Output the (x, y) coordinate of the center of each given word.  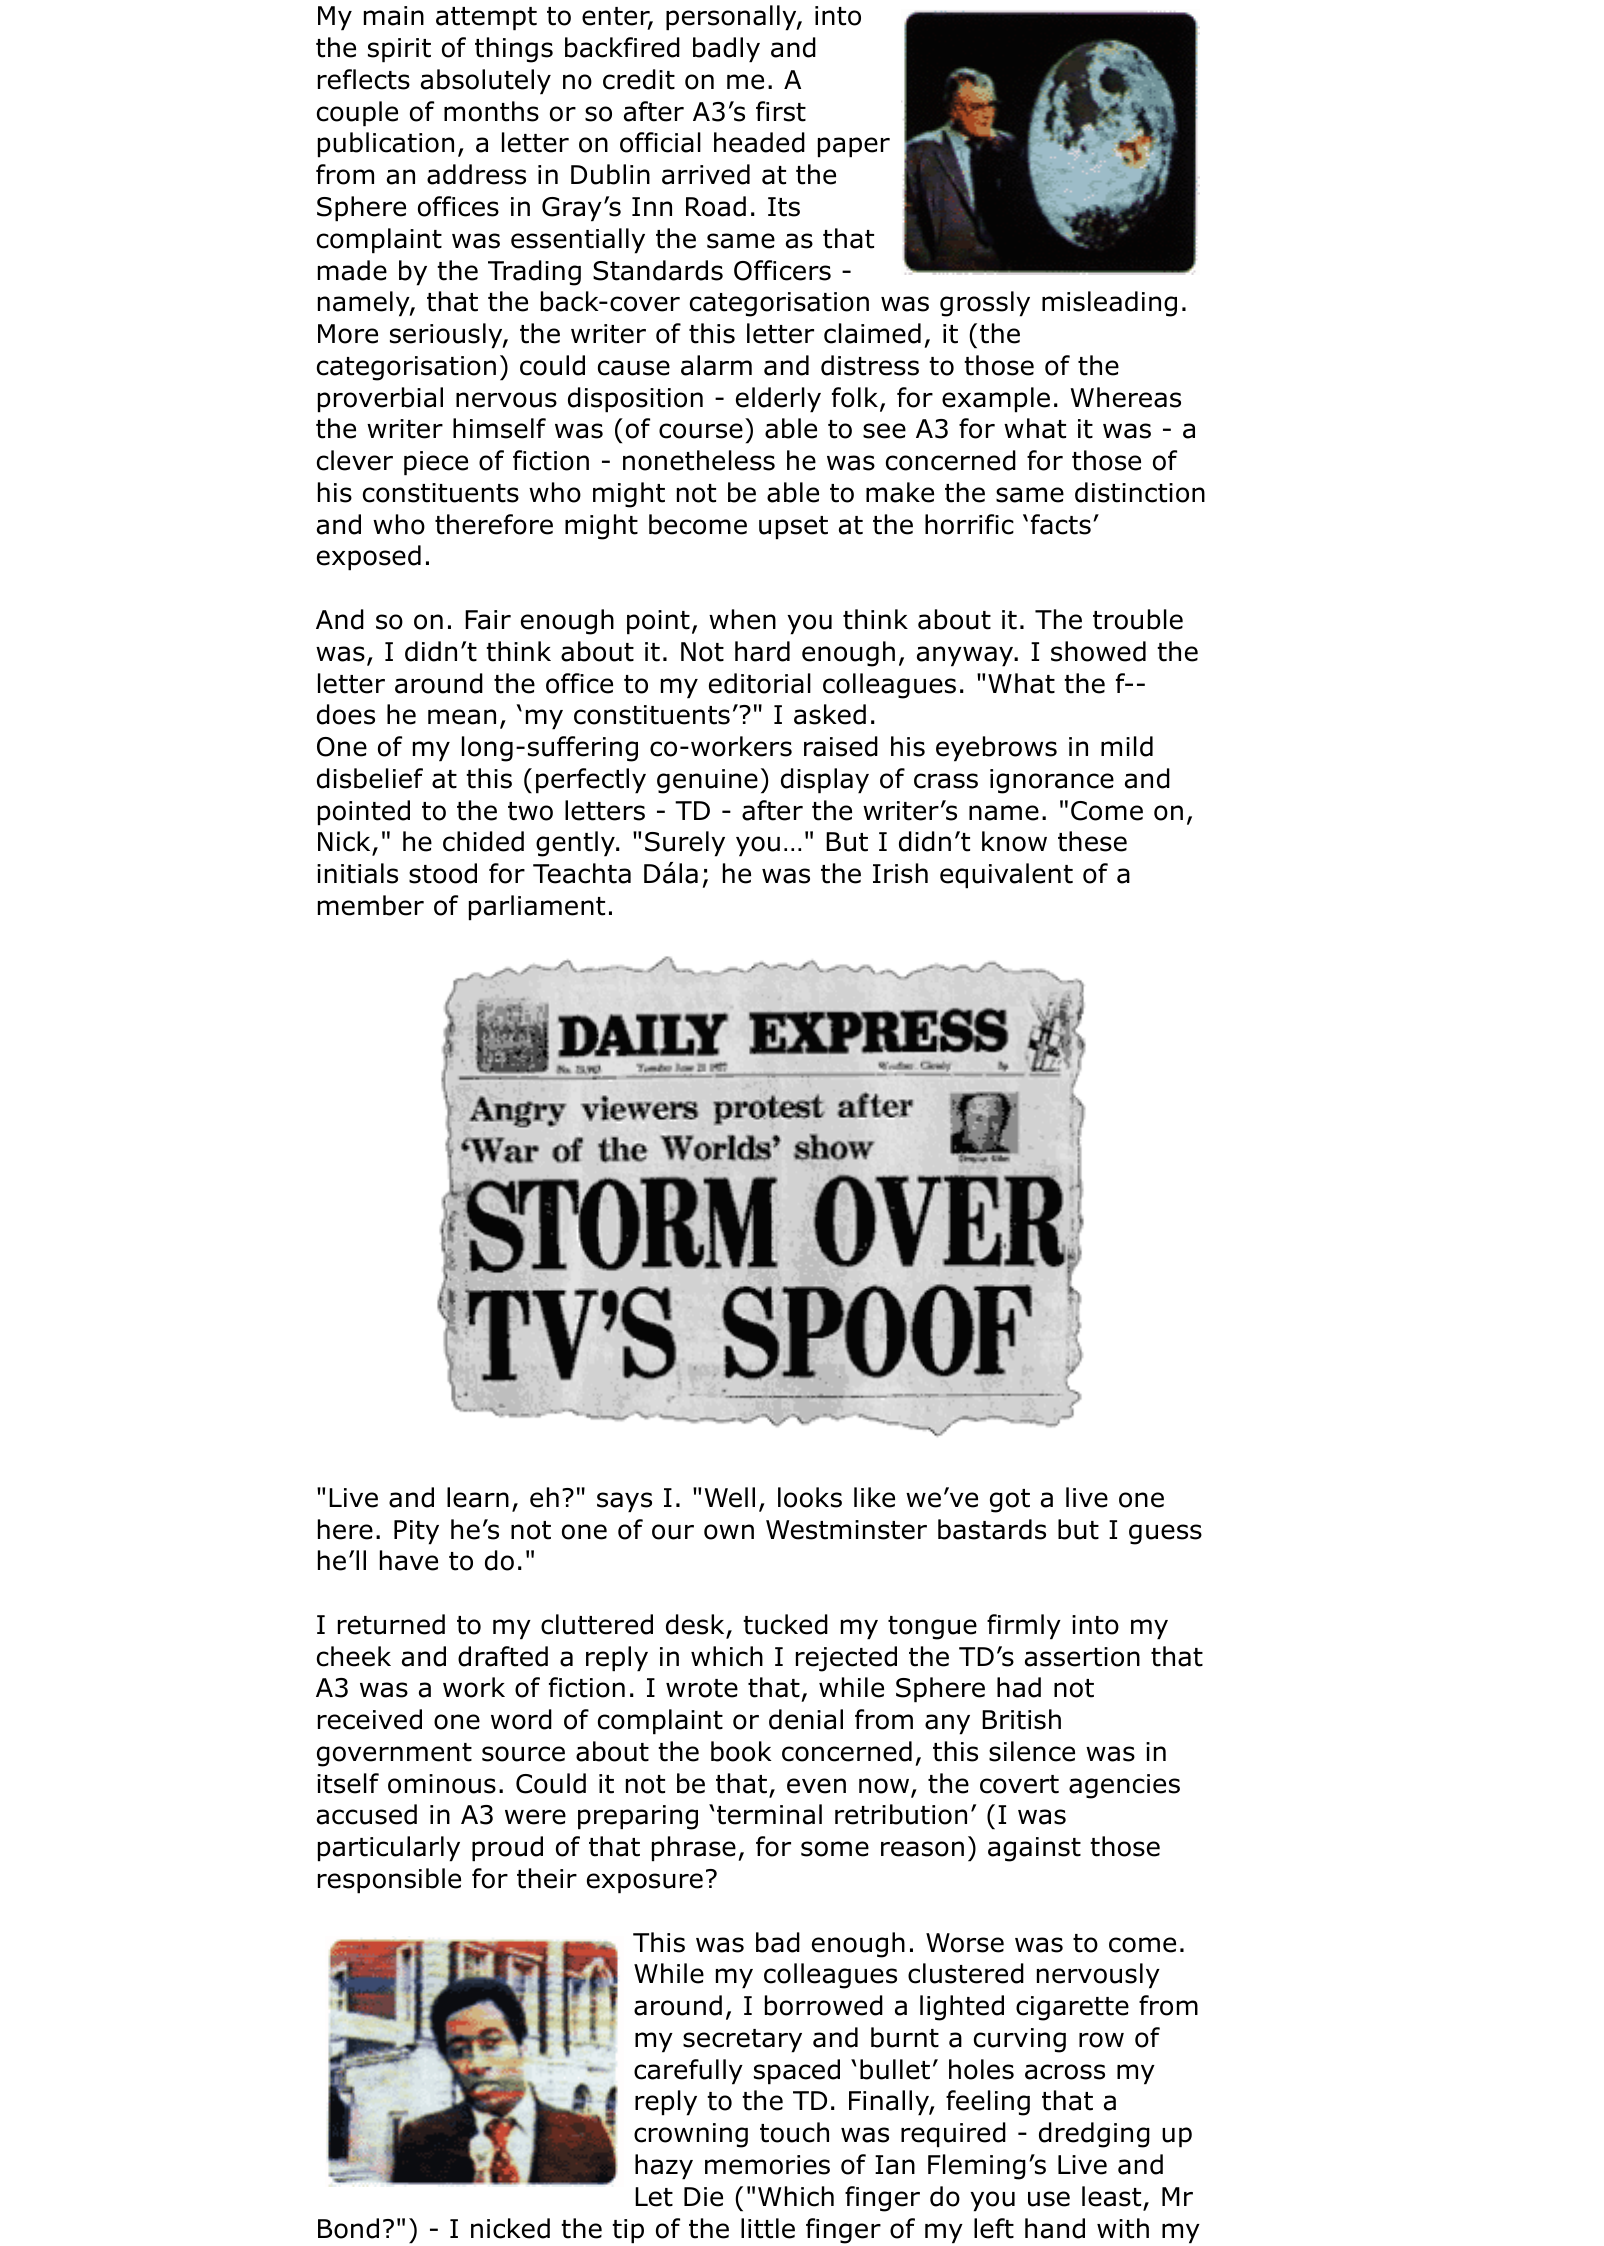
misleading (1109, 304)
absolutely (486, 82)
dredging (1094, 2135)
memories (767, 2165)
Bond (348, 2228)
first (781, 111)
